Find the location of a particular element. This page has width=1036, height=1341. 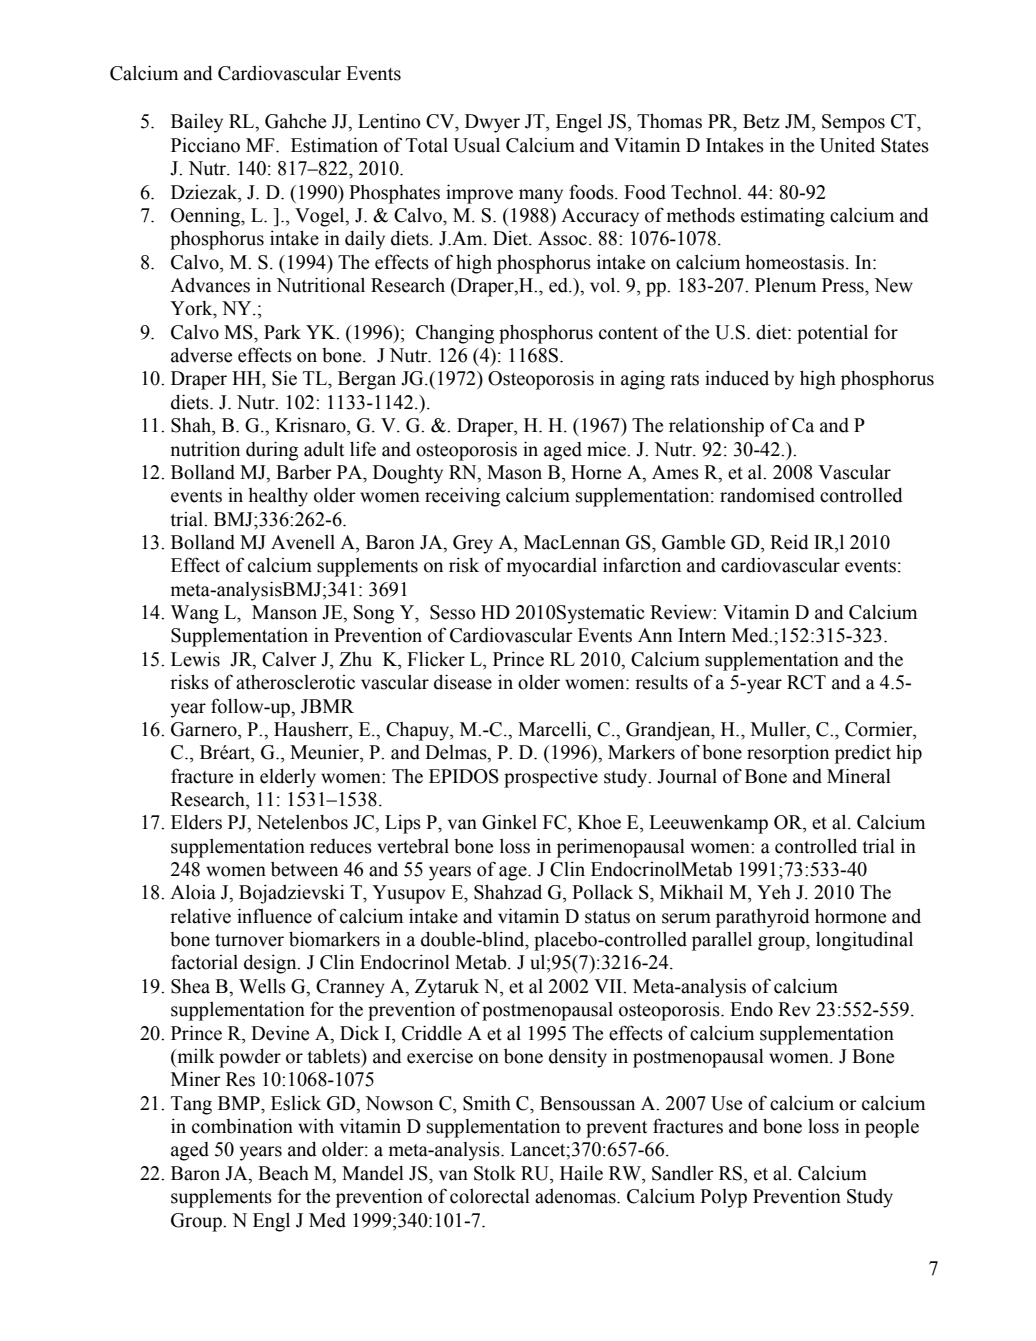

Engel is located at coordinates (579, 123).
